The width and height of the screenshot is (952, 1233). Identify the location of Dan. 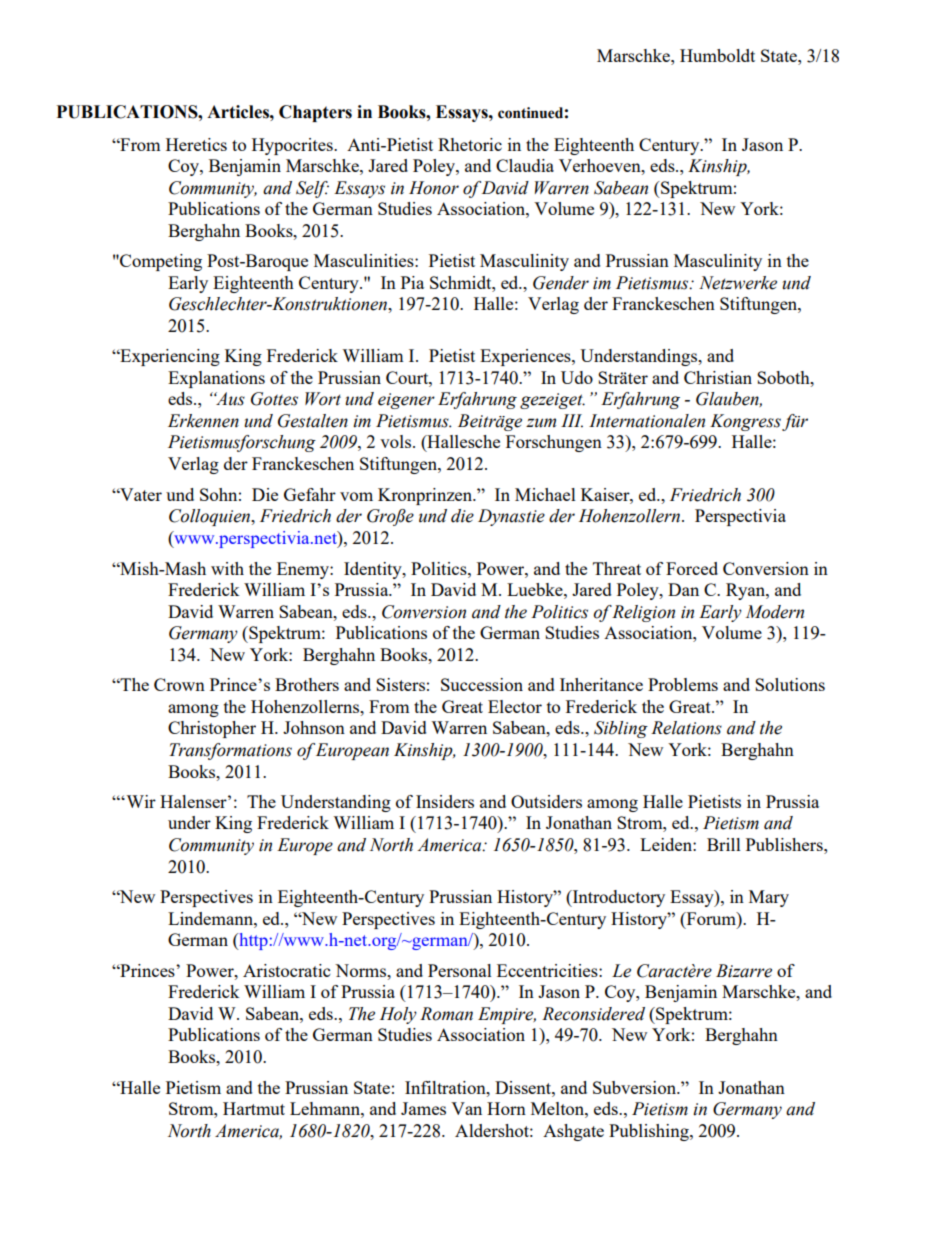
(683, 589).
